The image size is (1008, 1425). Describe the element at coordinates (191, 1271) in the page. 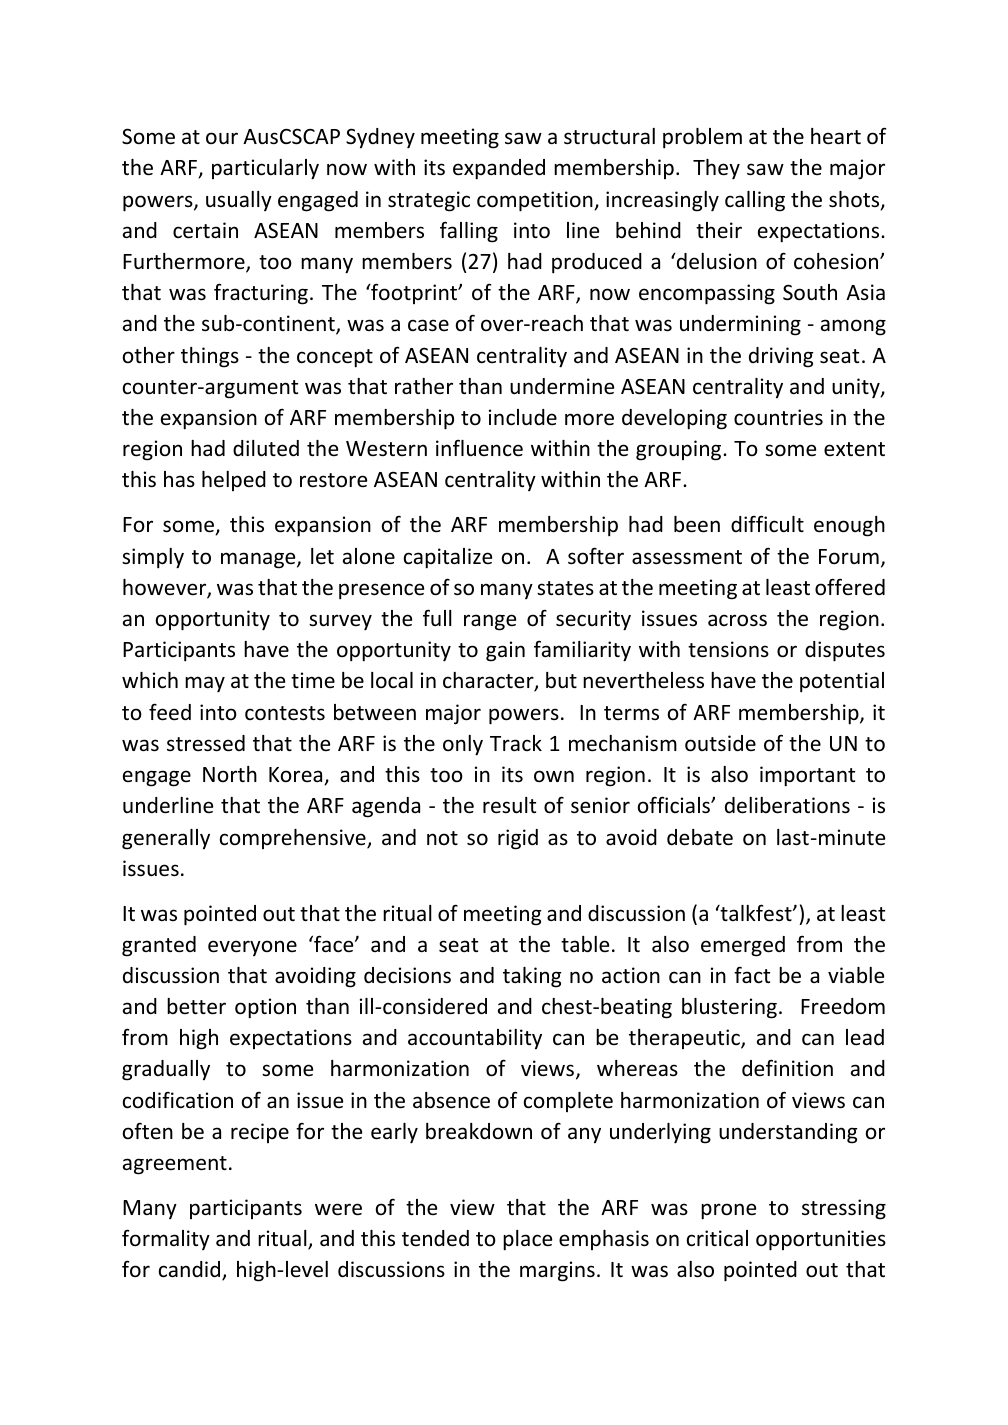

I see `candid` at that location.
